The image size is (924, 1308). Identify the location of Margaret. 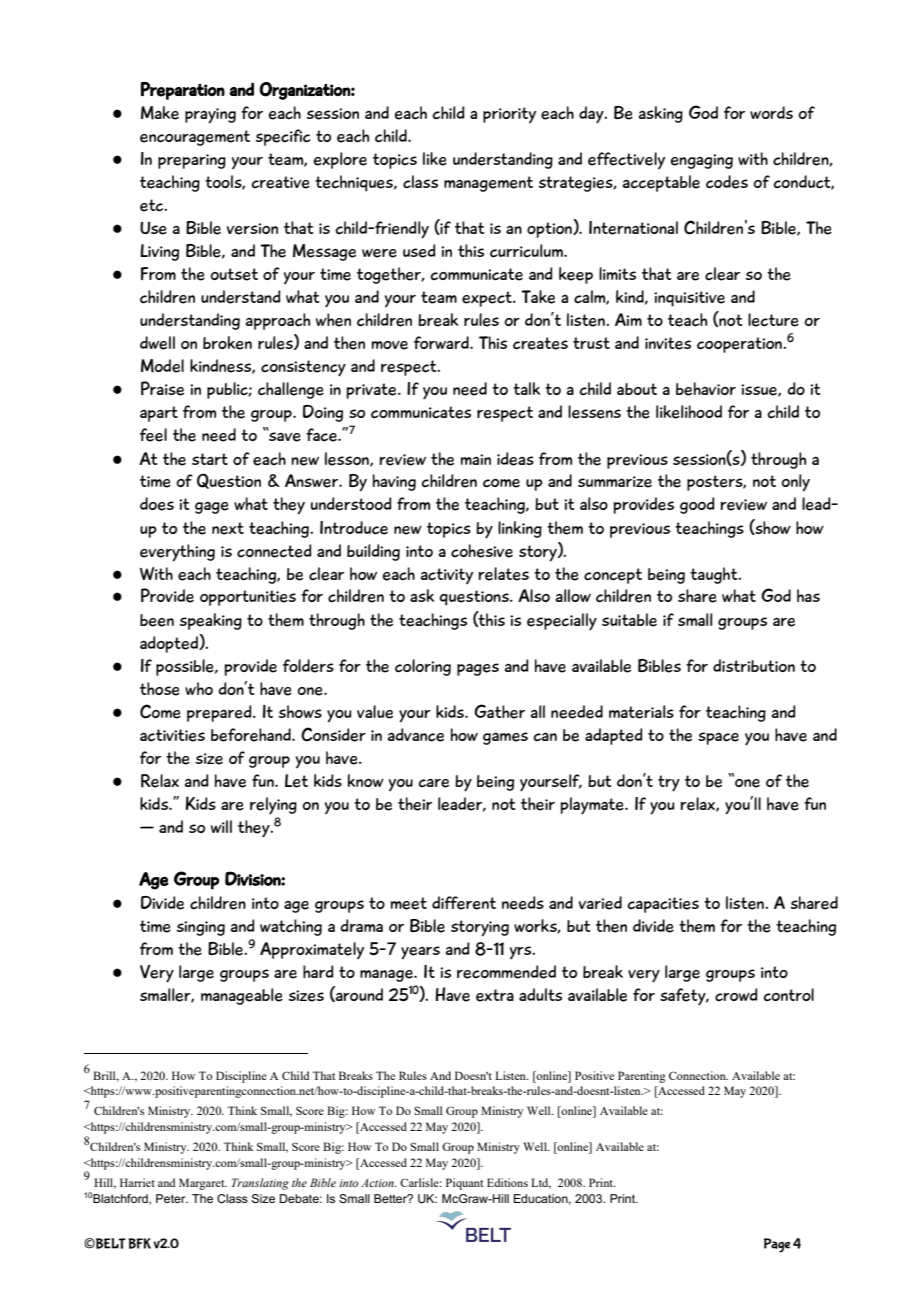
(203, 1184).
